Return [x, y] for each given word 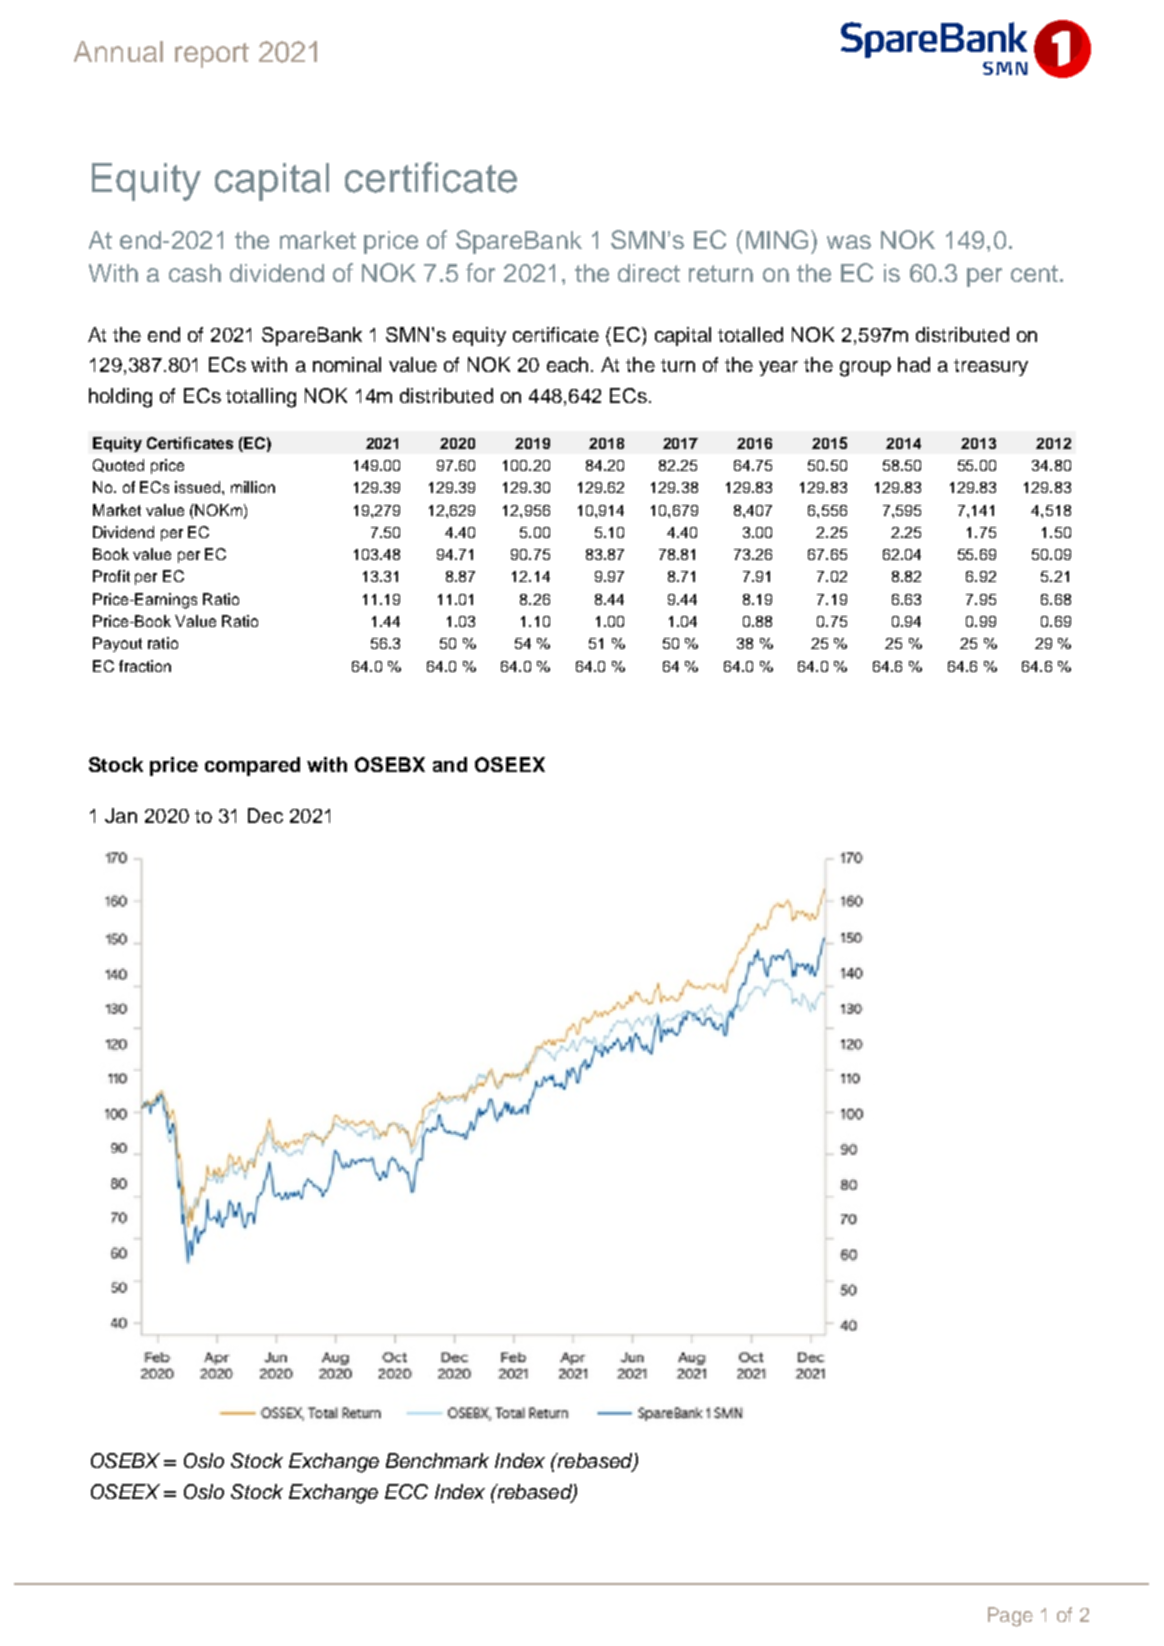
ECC [406, 1491]
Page [1010, 1617]
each [567, 364]
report [212, 55]
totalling [261, 398]
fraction [145, 666]
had [914, 364]
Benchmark [437, 1460]
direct [649, 273]
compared [252, 766]
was [849, 242]
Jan [121, 815]
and [450, 764]
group [865, 369]
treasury [991, 367]
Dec [265, 815]
